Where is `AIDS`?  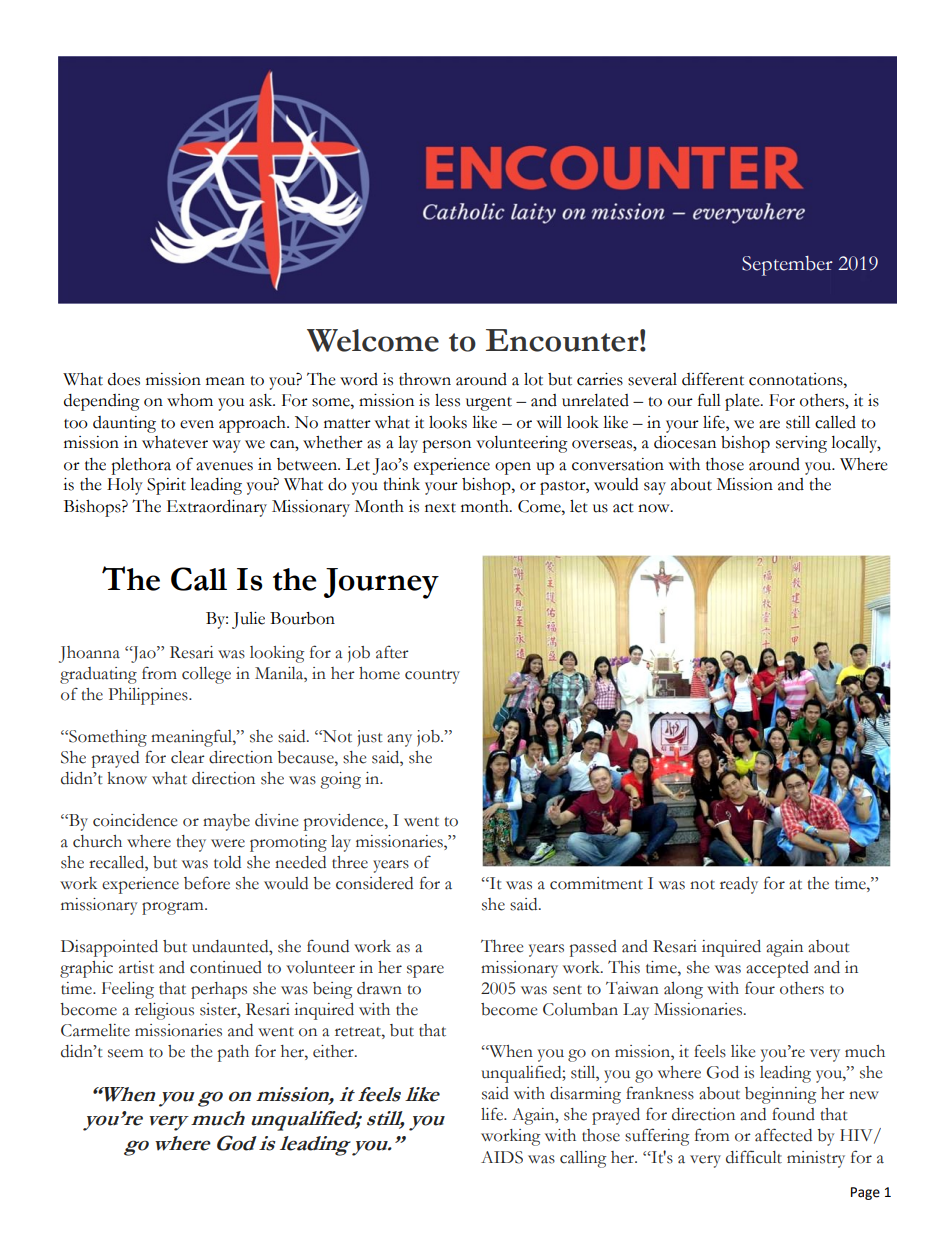
AIDS is located at coordinates (502, 1157).
